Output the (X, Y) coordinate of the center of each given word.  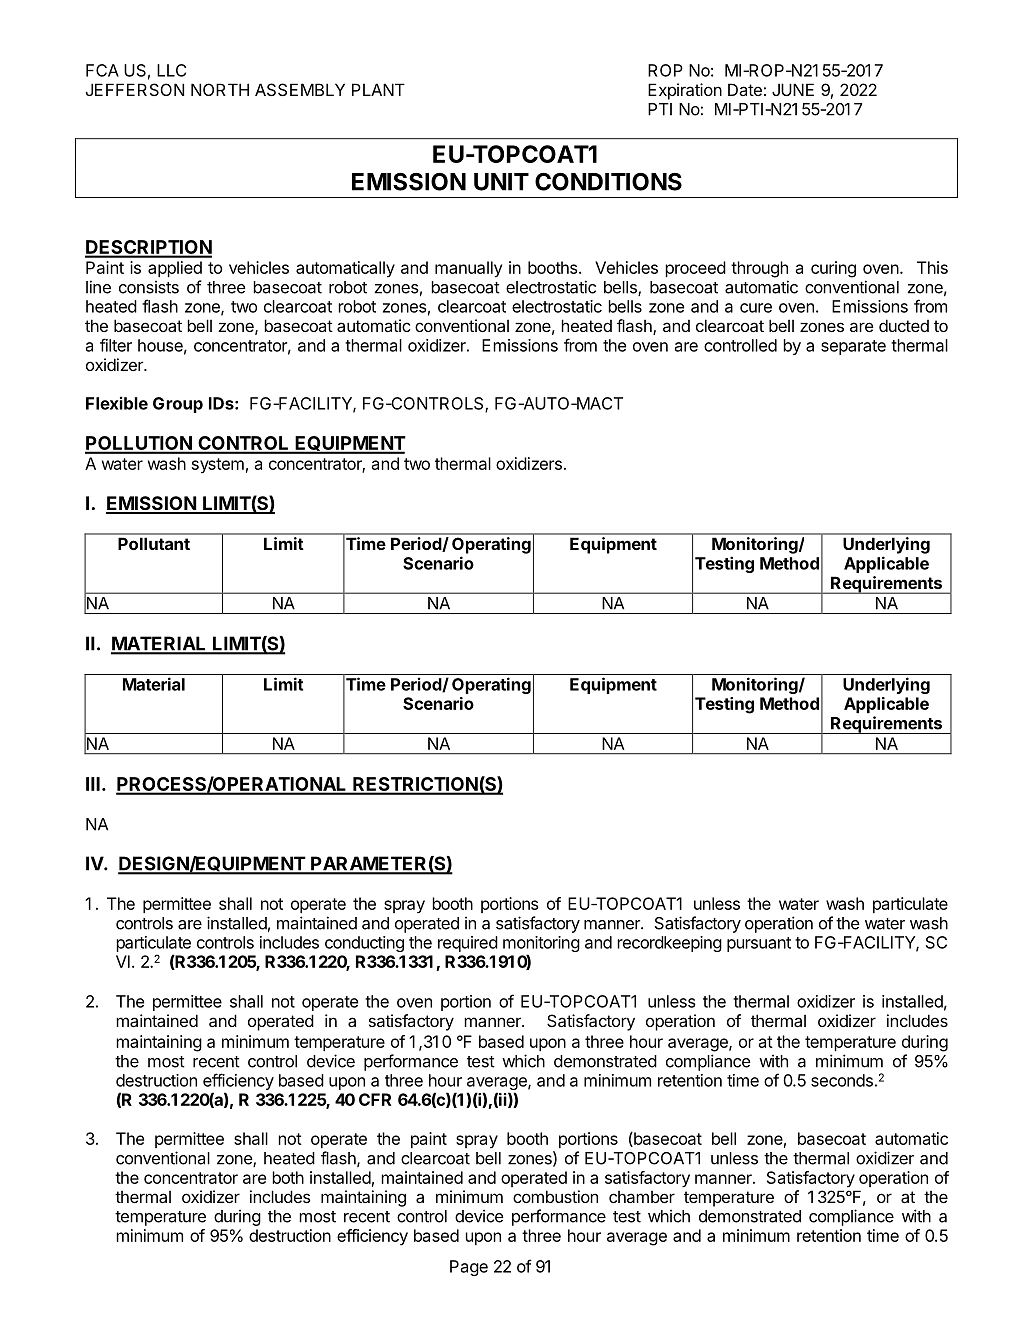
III (93, 784)
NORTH (220, 89)
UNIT (501, 182)
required (468, 944)
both (288, 1177)
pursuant (759, 944)
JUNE (793, 89)
